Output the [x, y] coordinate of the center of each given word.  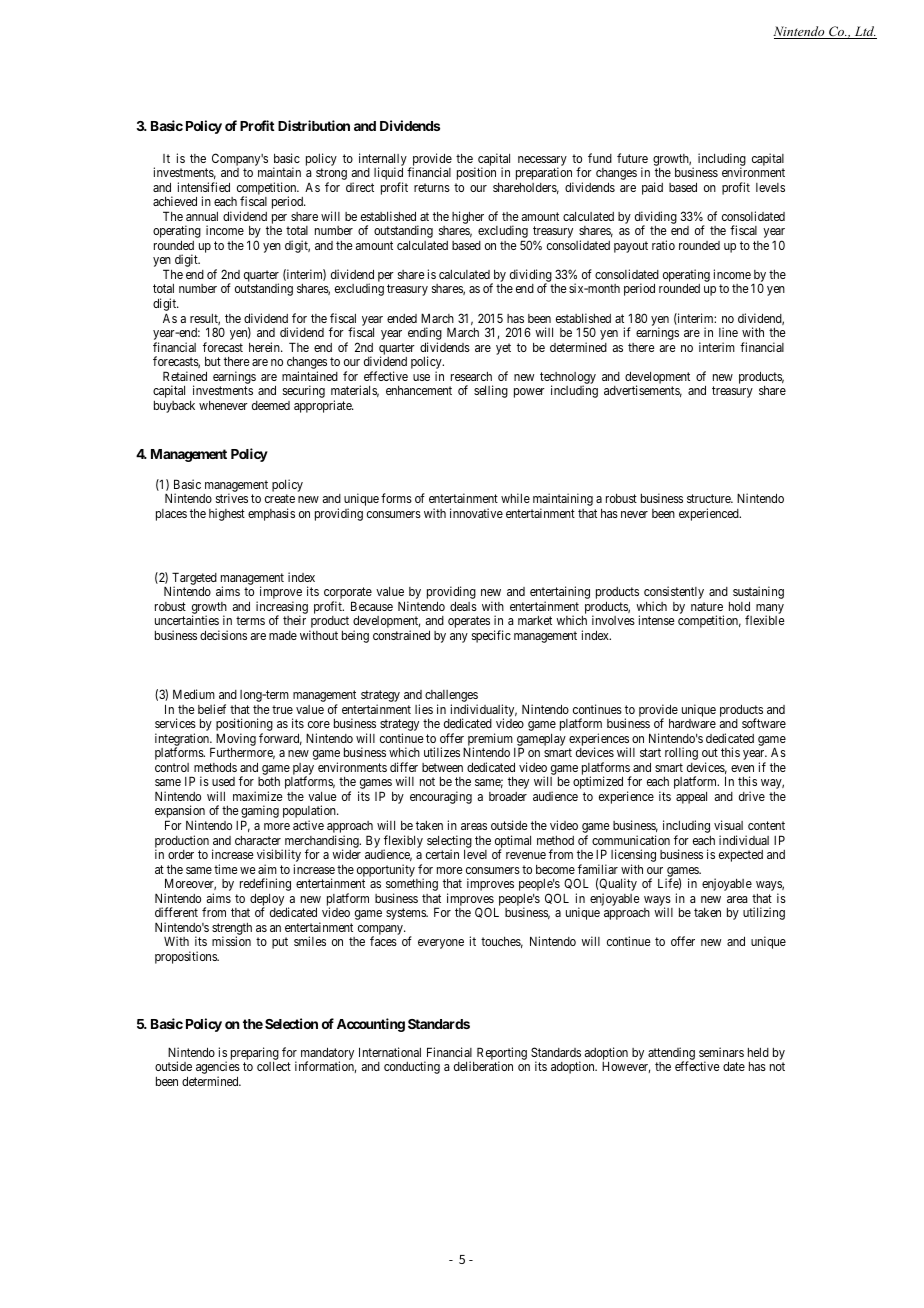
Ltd [864, 32]
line [728, 332]
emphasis [271, 514]
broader [508, 796]
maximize [258, 796]
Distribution [314, 125]
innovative [476, 513]
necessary [542, 162]
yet [503, 349]
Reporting [502, 1055]
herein [265, 347]
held [758, 1052]
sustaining [758, 594]
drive [752, 796]
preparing [255, 1055]
